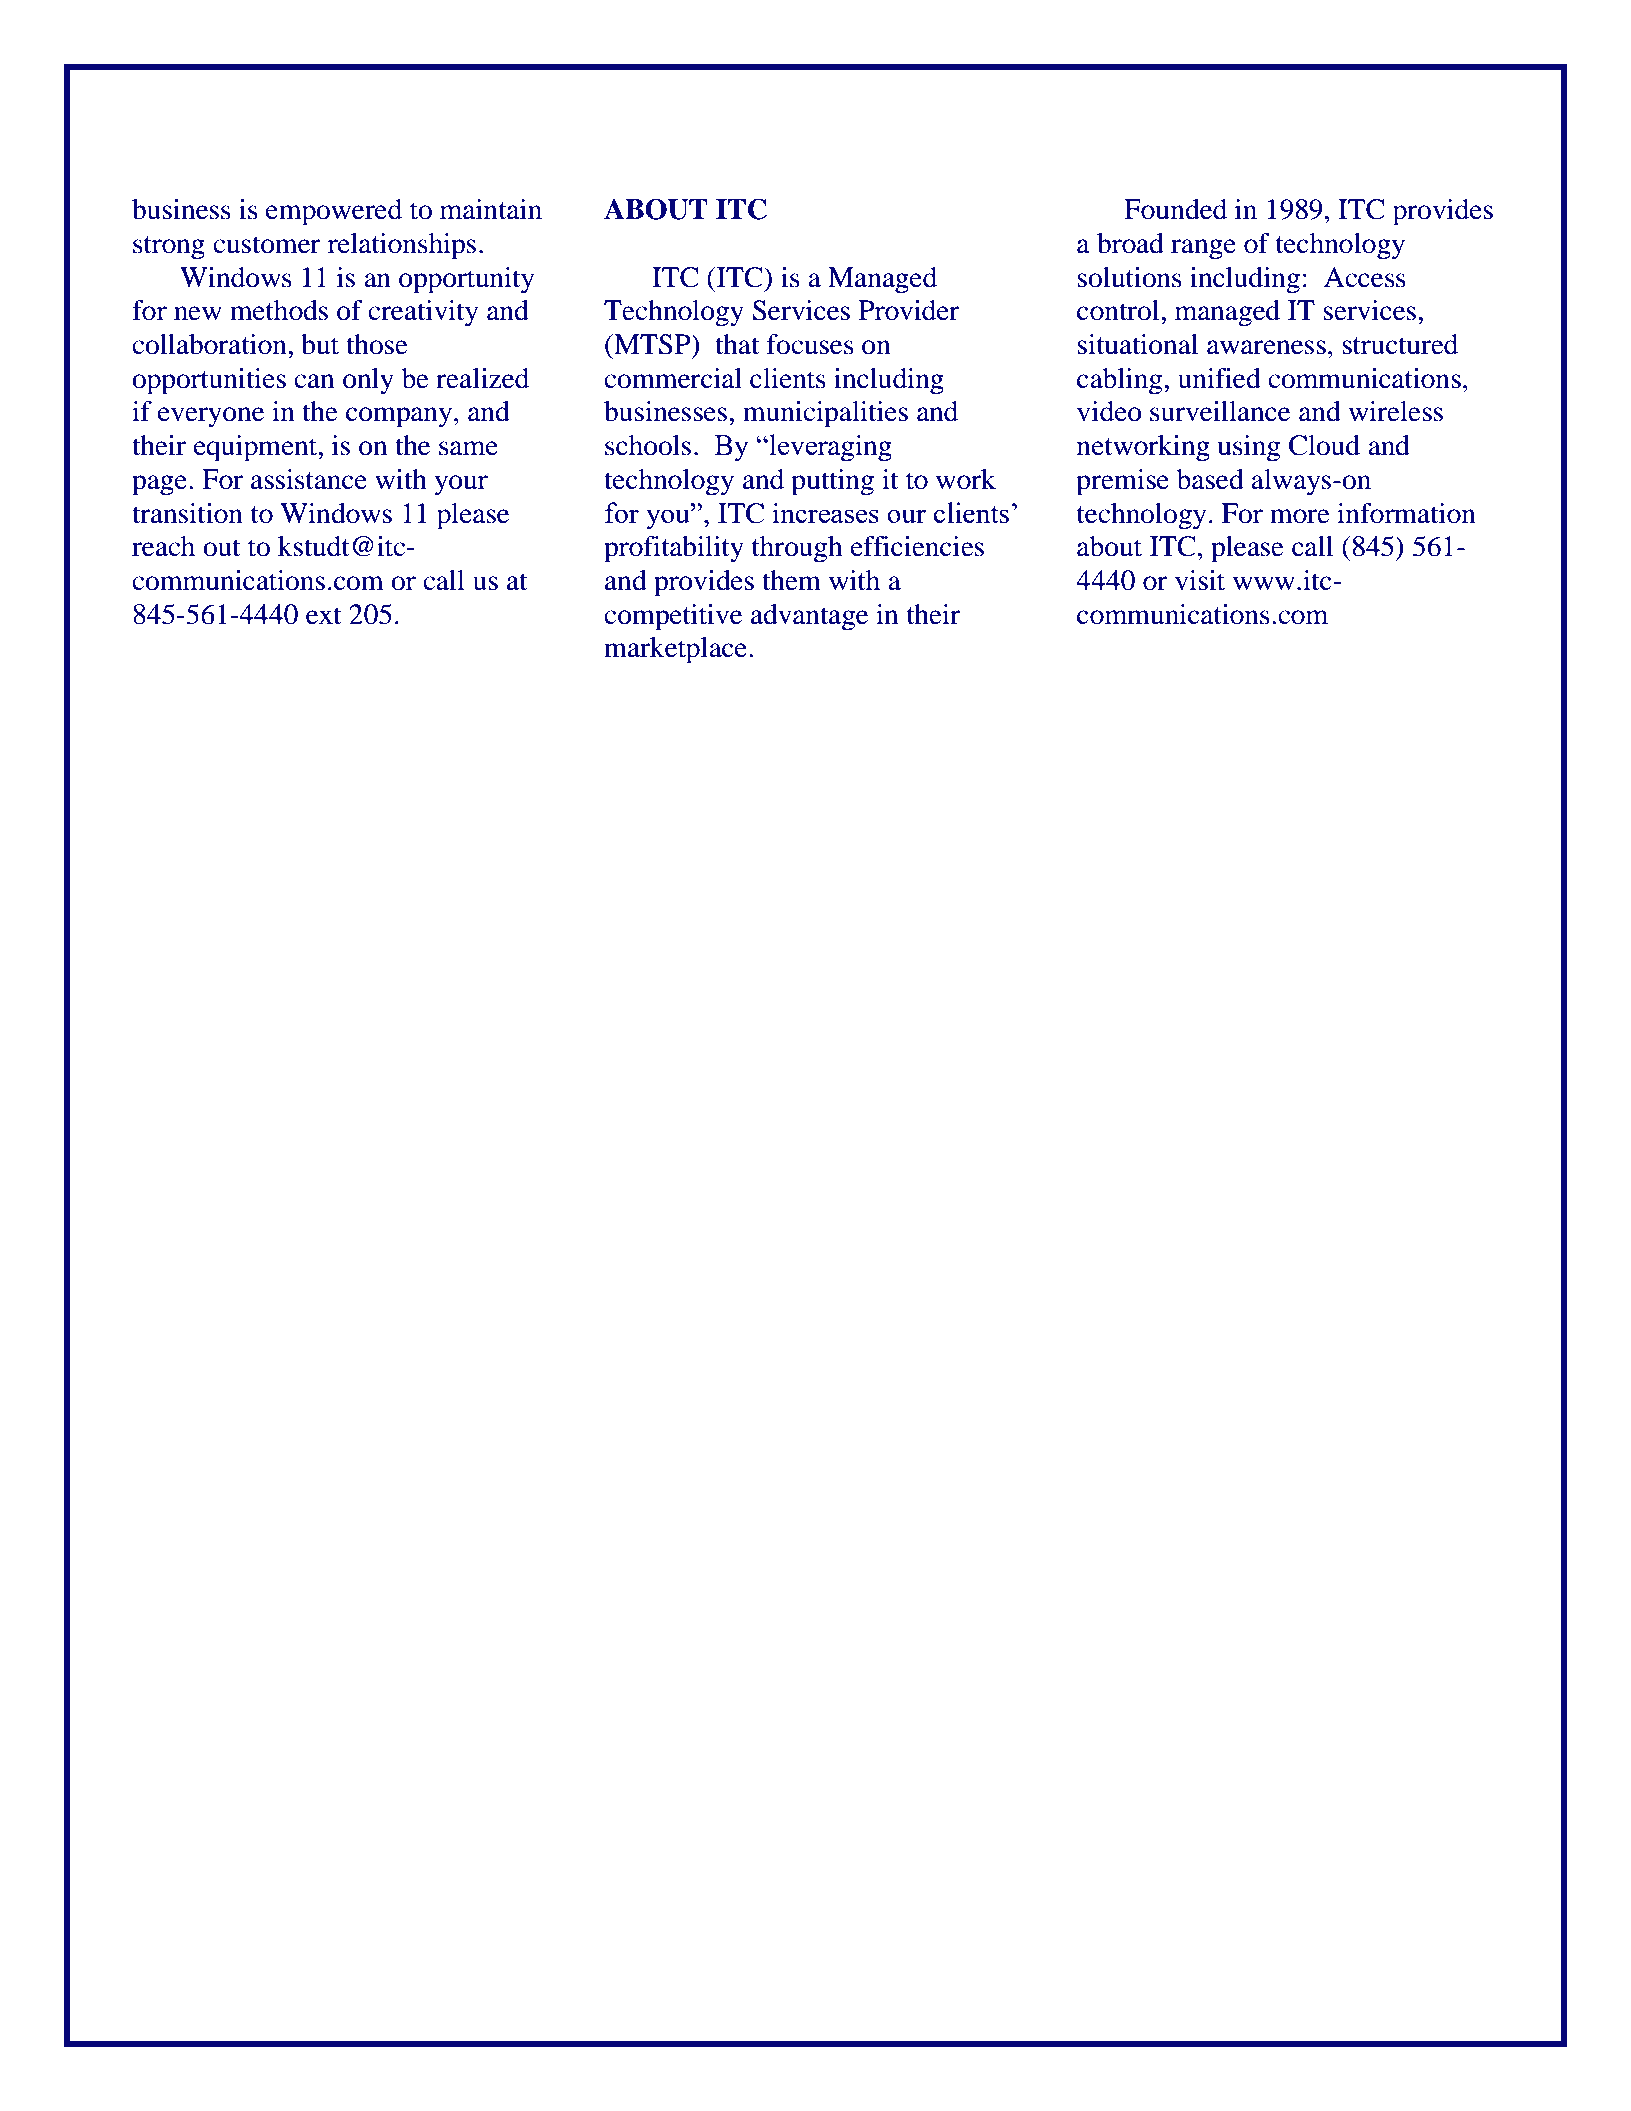  Describe the element at coordinates (309, 479) in the image. I see `assistance` at that location.
